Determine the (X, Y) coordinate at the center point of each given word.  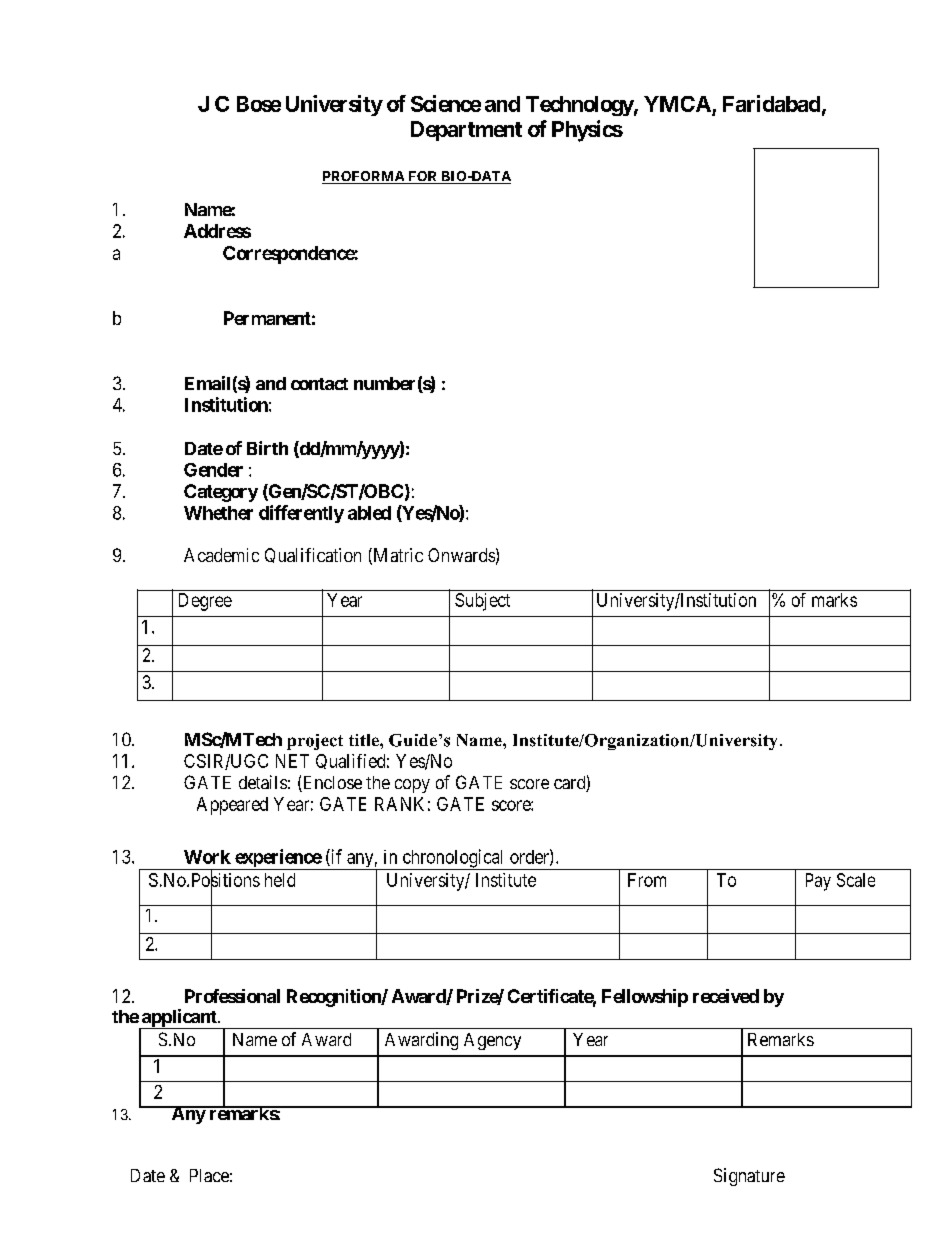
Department (466, 131)
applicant (179, 1019)
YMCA (678, 105)
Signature (749, 1177)
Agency (492, 1041)
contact (319, 384)
